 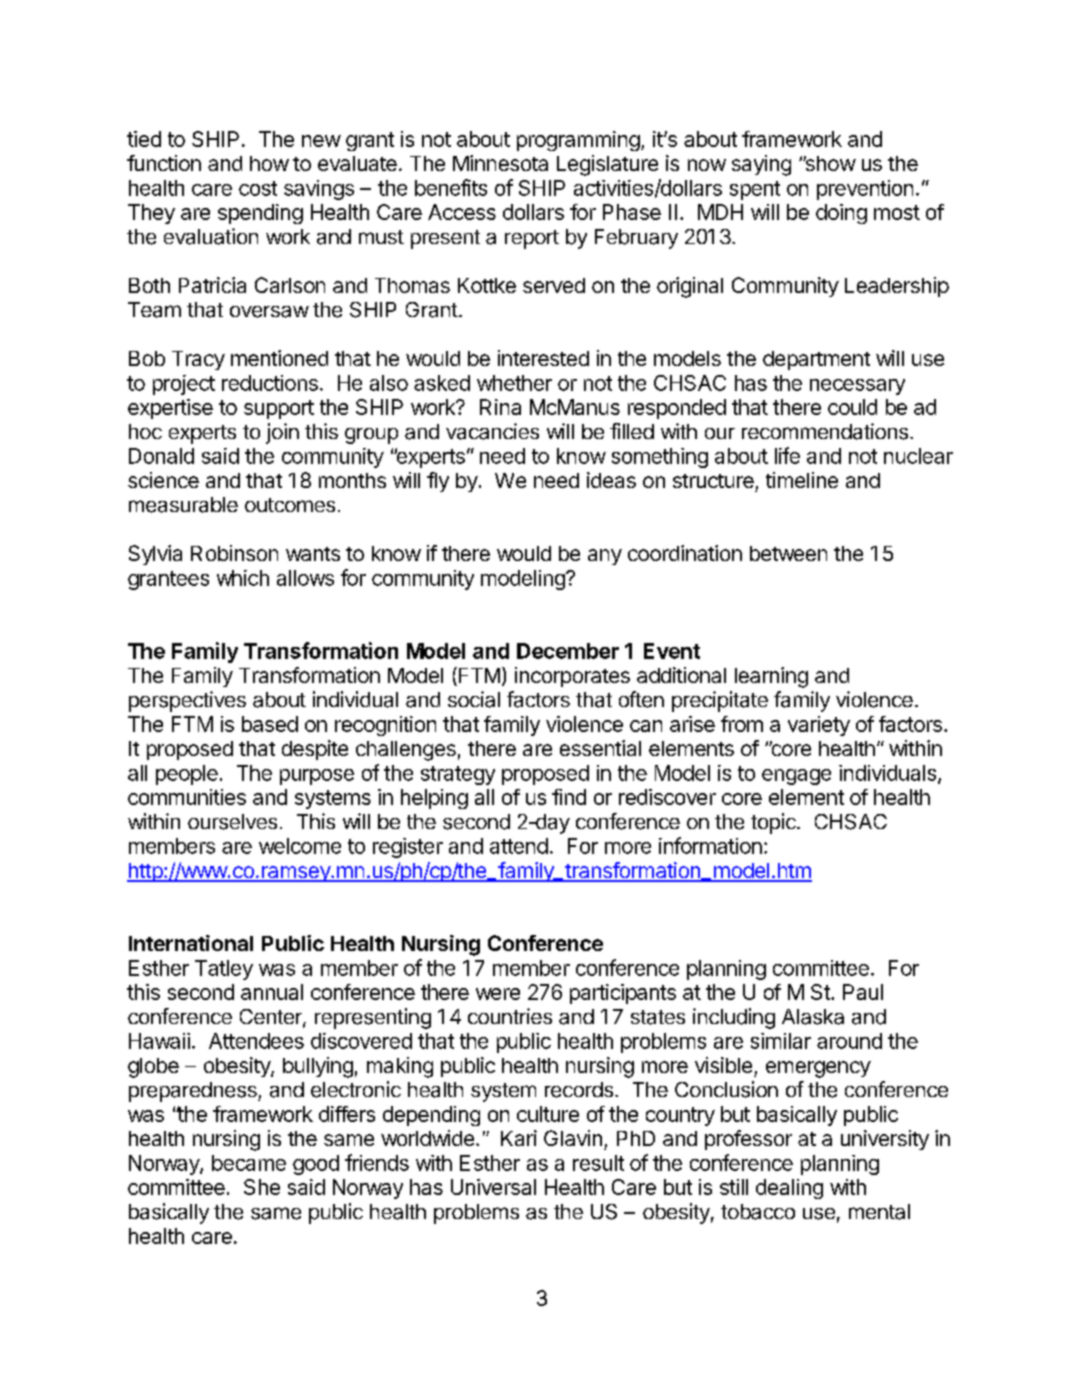 What do you see at coordinates (258, 188) in the screenshot?
I see `cost` at bounding box center [258, 188].
